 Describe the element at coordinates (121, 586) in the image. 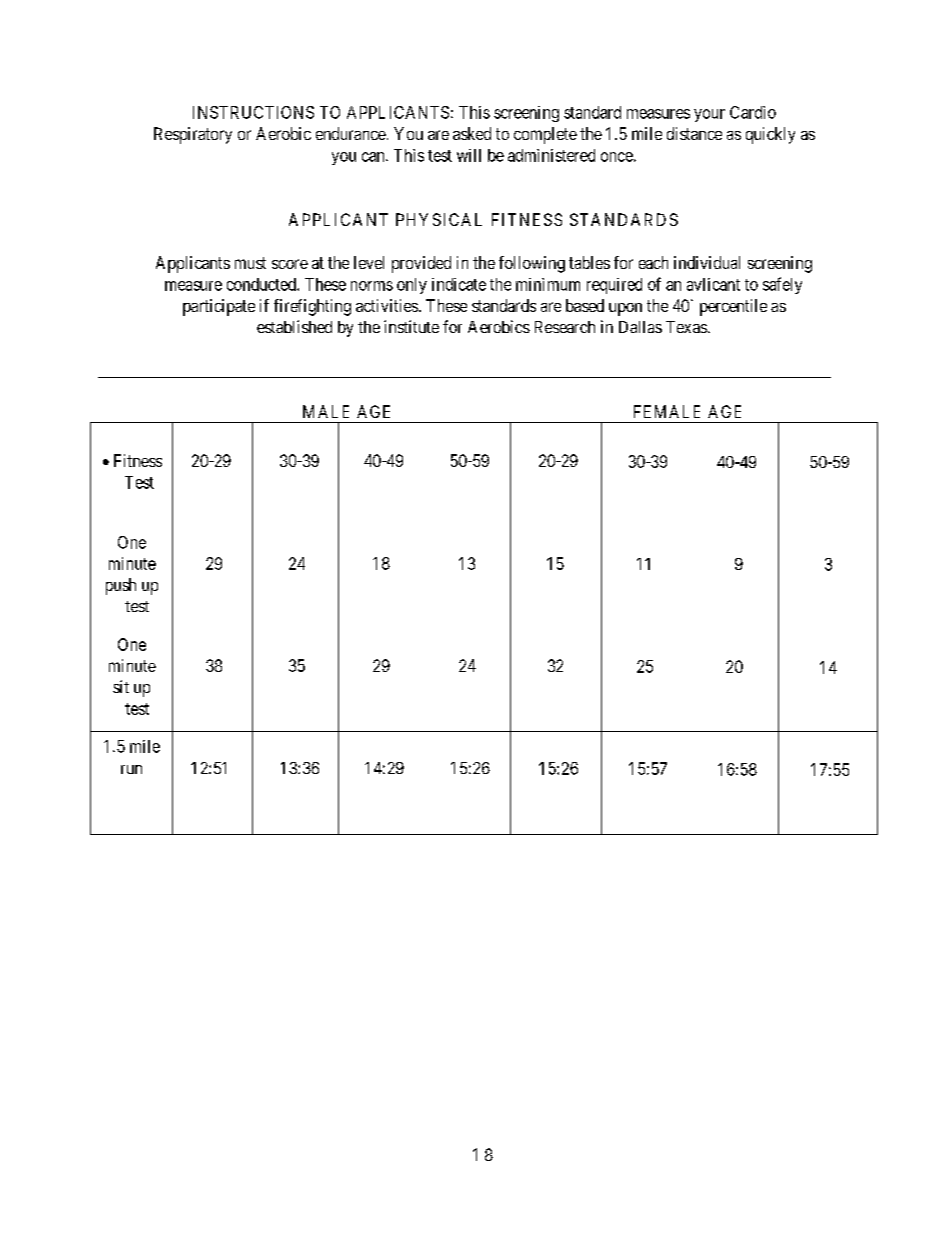

I see `push` at that location.
